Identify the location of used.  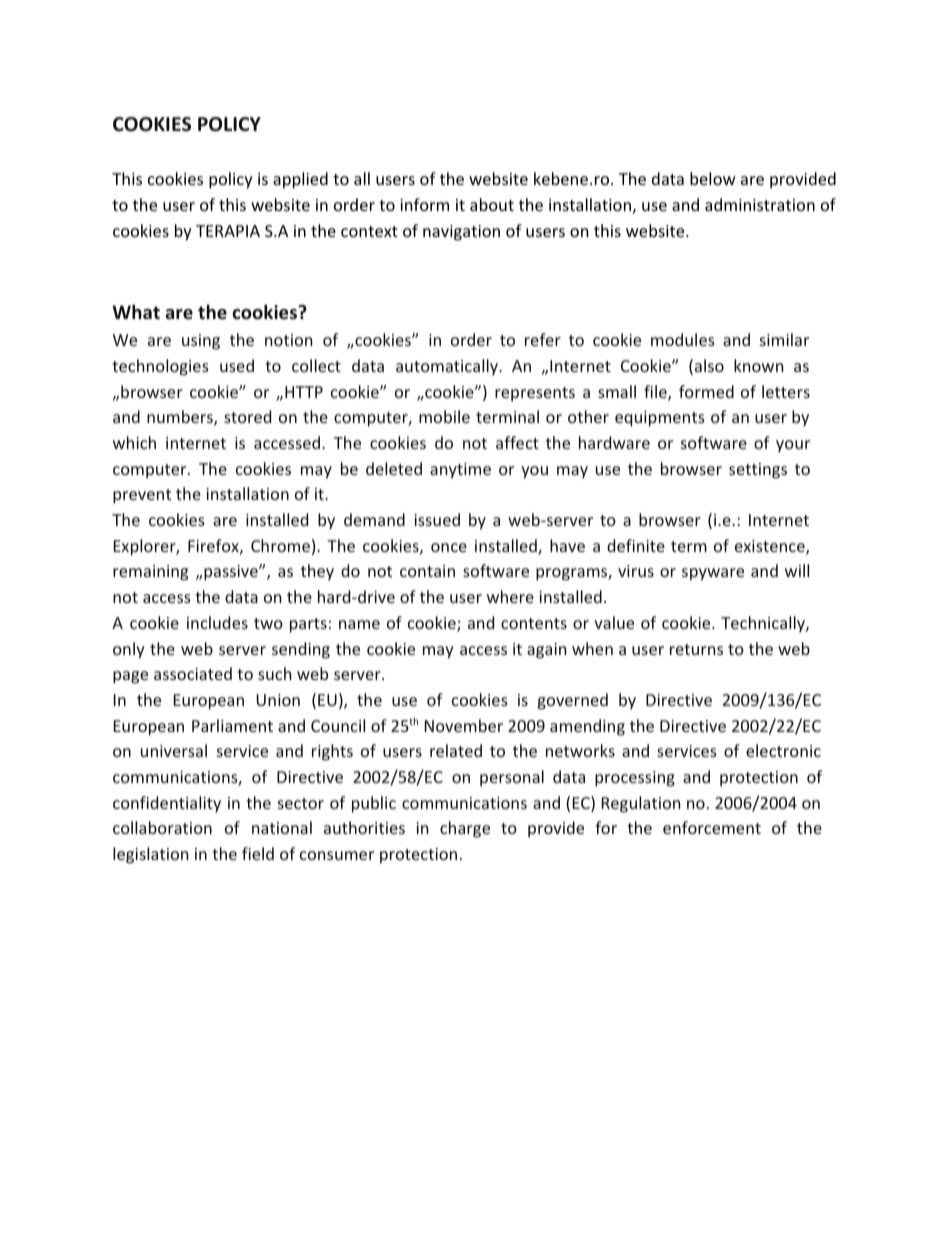
(237, 365).
